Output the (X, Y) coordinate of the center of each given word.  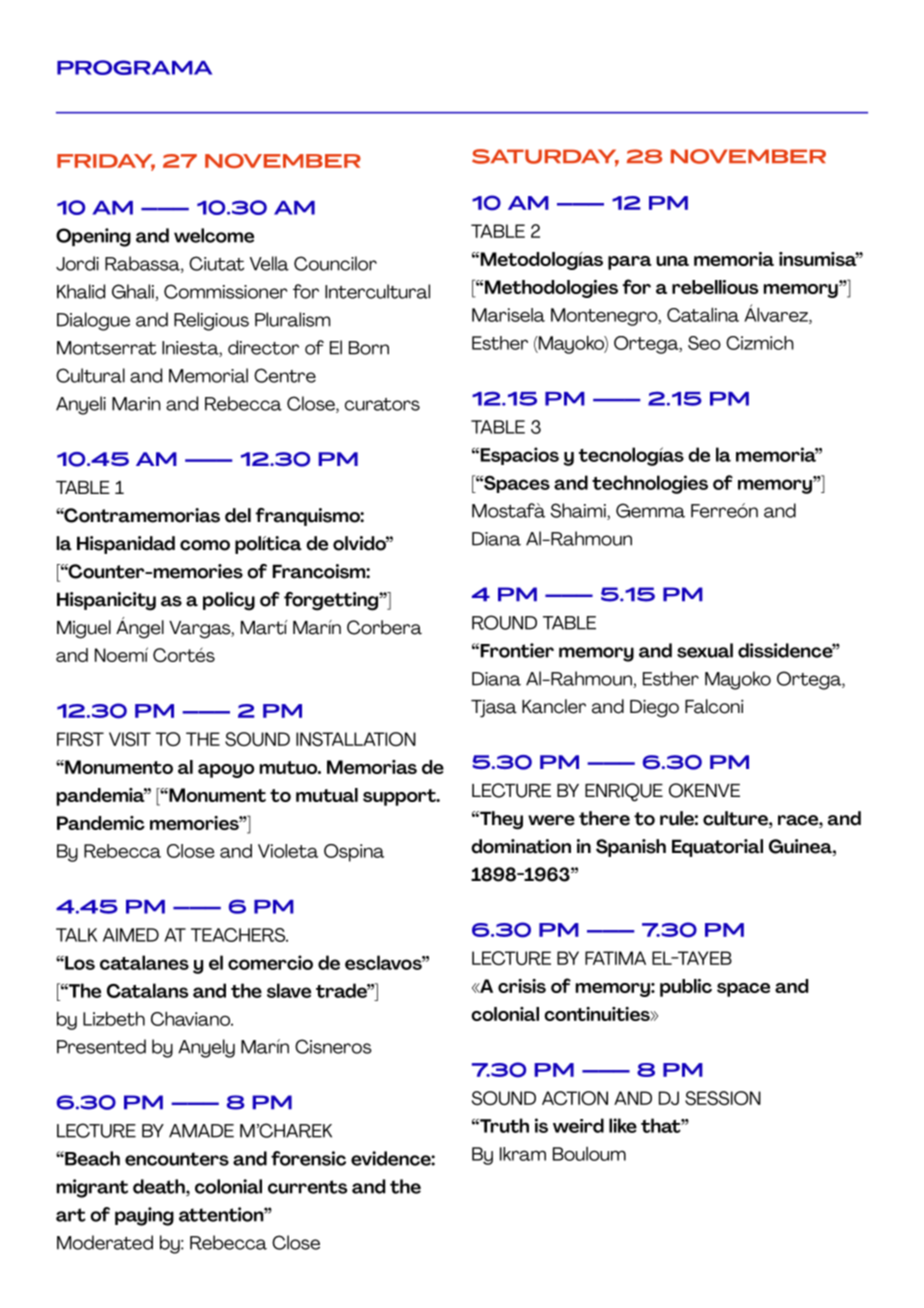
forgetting (332, 601)
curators (382, 404)
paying (144, 1216)
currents (307, 1187)
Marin (136, 404)
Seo (704, 343)
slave (289, 990)
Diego (654, 708)
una (672, 261)
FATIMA (615, 958)
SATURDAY (545, 157)
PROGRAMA (134, 67)
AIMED (131, 935)
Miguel (84, 629)
